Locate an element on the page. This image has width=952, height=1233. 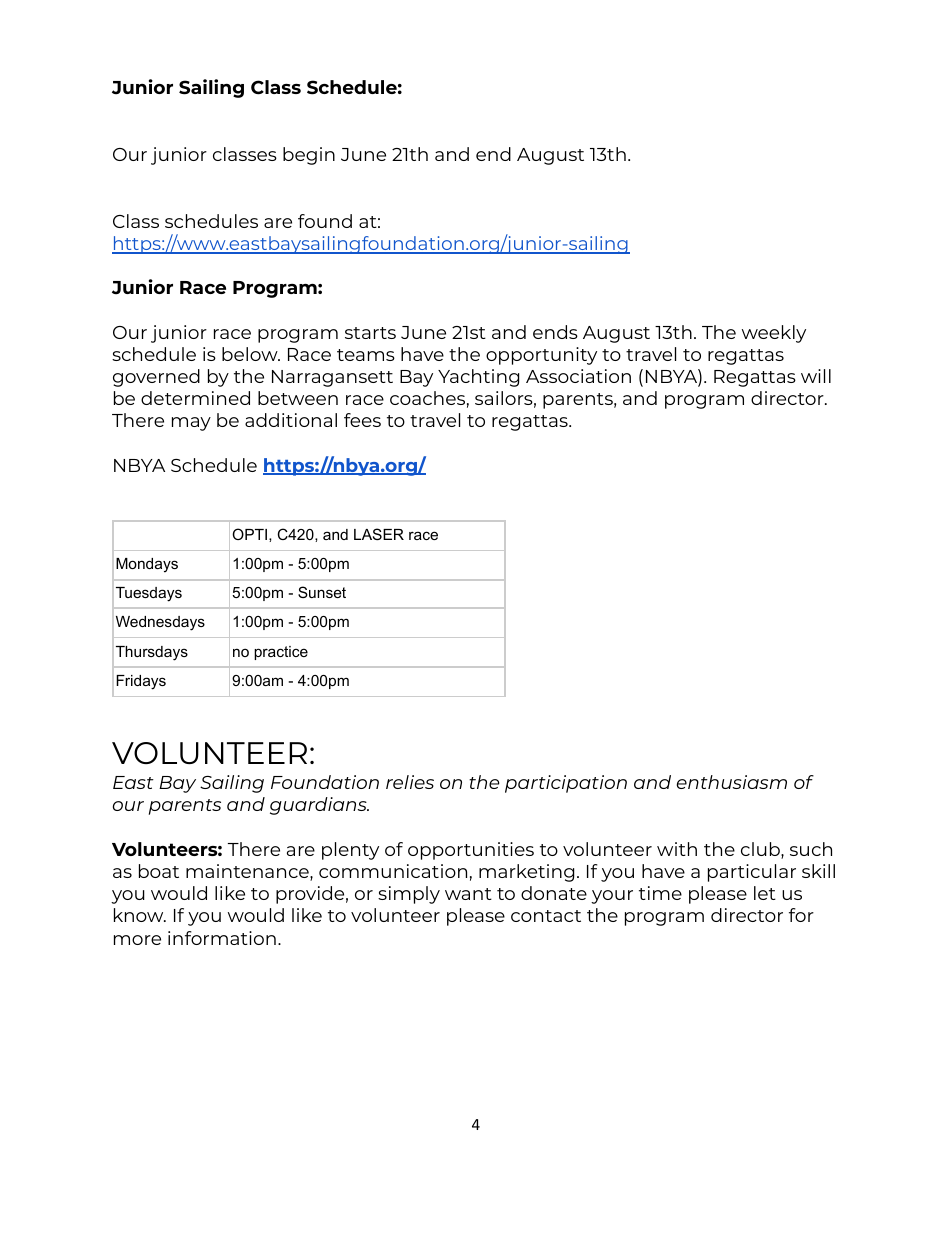
relies is located at coordinates (410, 782).
